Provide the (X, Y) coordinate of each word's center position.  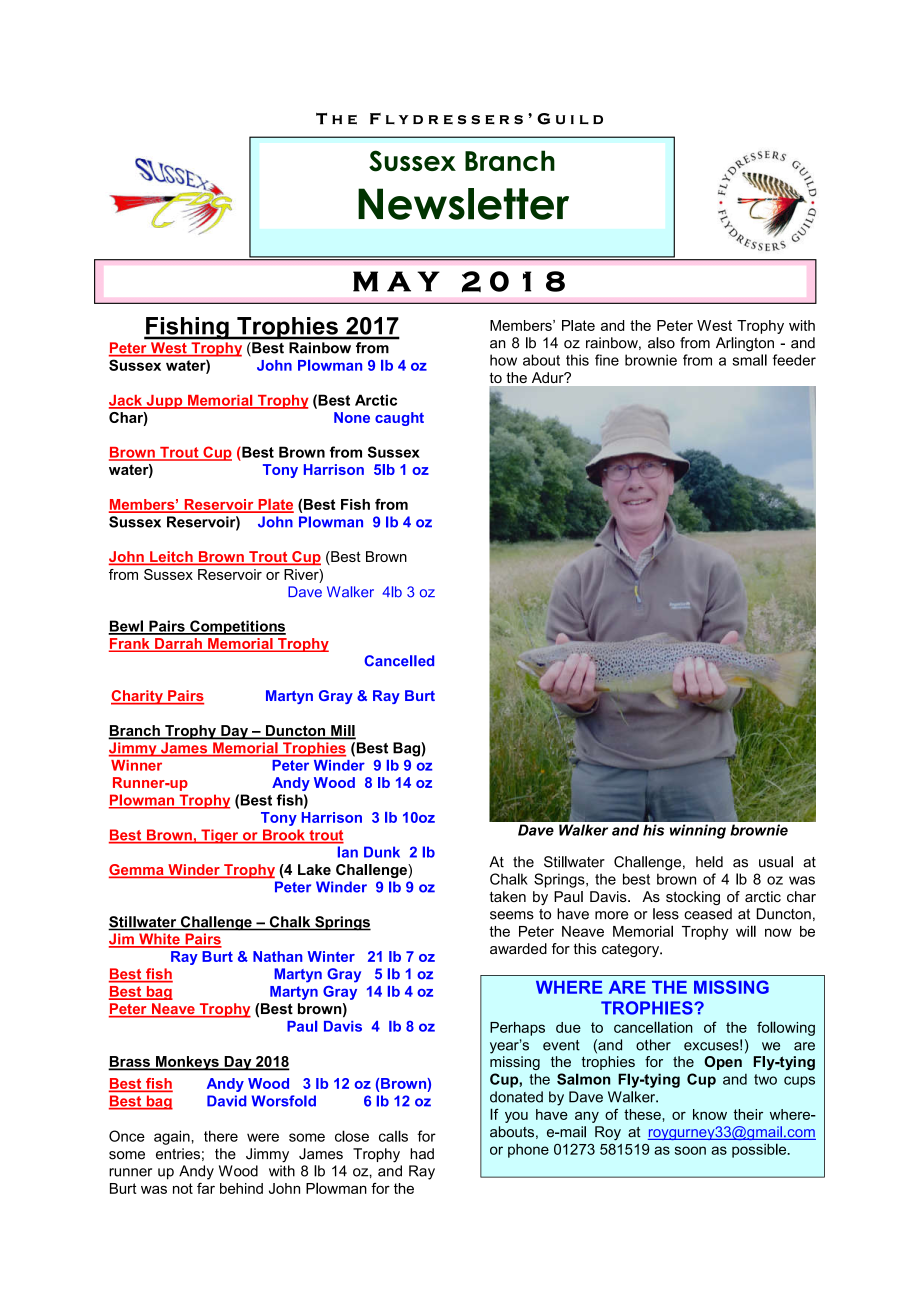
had (422, 1154)
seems (512, 915)
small (749, 360)
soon (690, 1150)
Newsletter (463, 204)
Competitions (237, 627)
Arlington (745, 344)
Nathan (277, 956)
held (709, 862)
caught (399, 419)
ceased (708, 914)
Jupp (164, 402)
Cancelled (399, 661)
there (221, 1136)
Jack (126, 401)
